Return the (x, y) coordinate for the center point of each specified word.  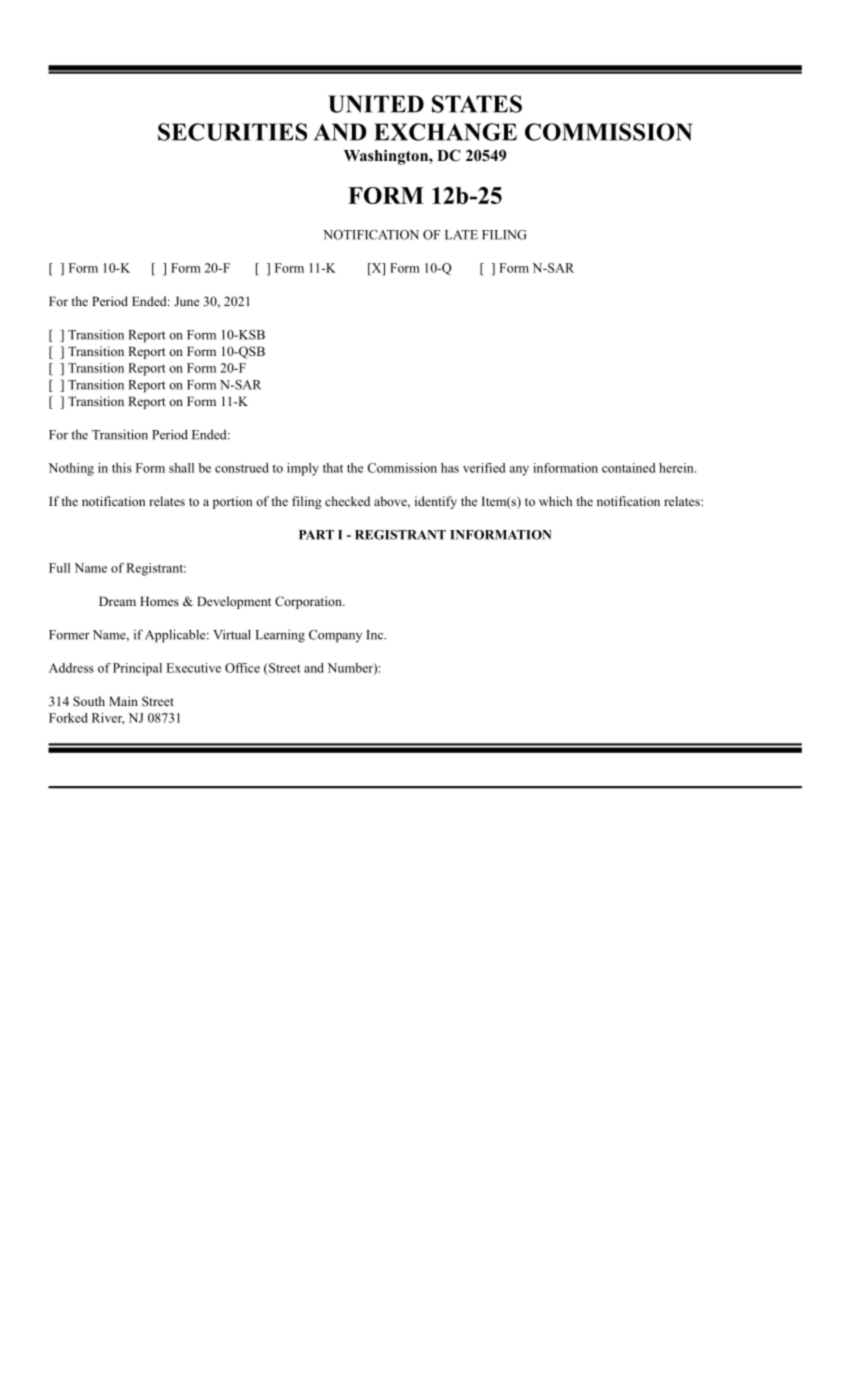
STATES (477, 104)
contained (628, 468)
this (122, 468)
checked (347, 501)
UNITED (376, 104)
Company (335, 636)
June (186, 301)
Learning (280, 635)
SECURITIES (232, 132)
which (555, 501)
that (333, 468)
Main (123, 701)
